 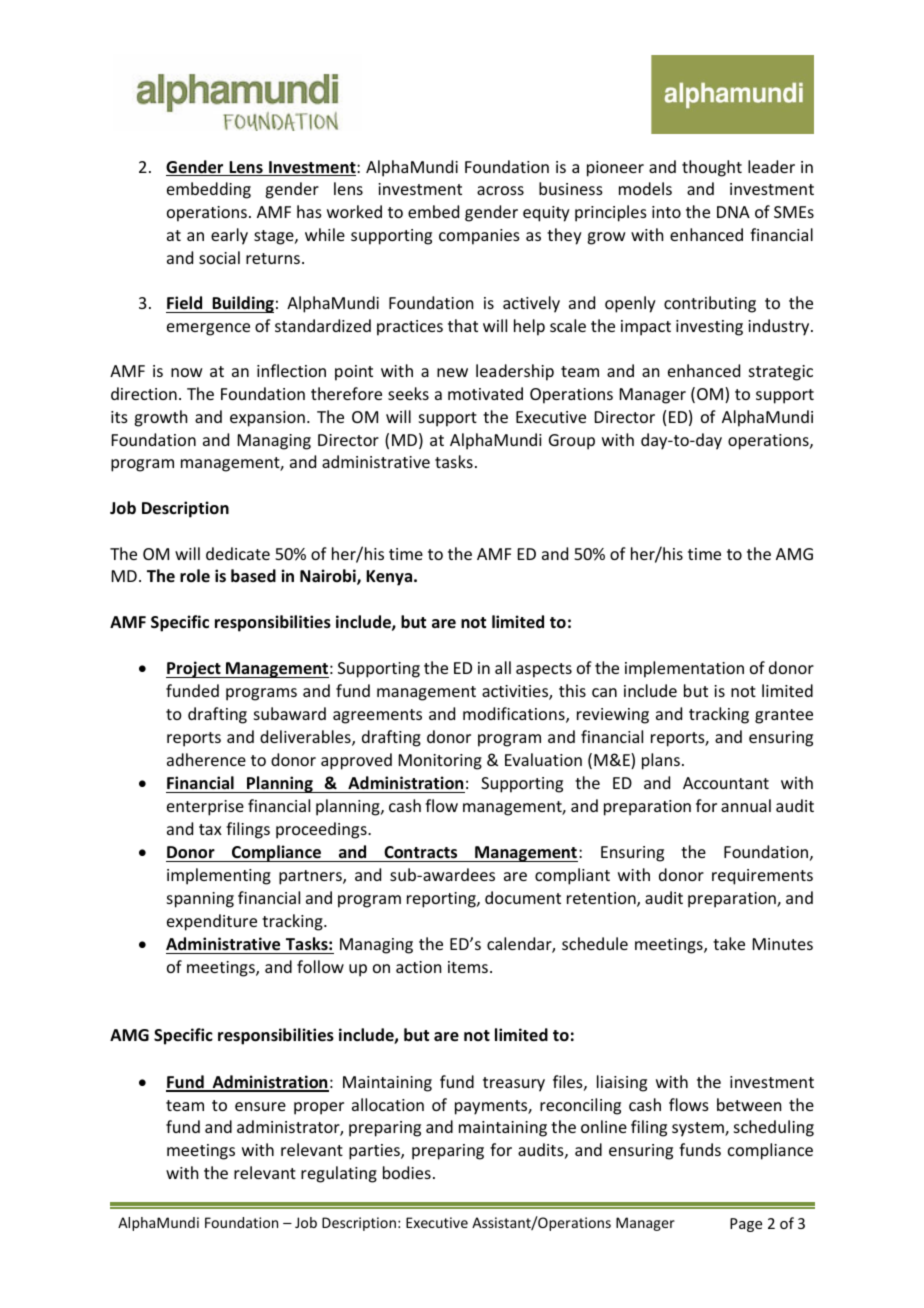 What do you see at coordinates (195, 575) in the screenshot?
I see `role` at bounding box center [195, 575].
